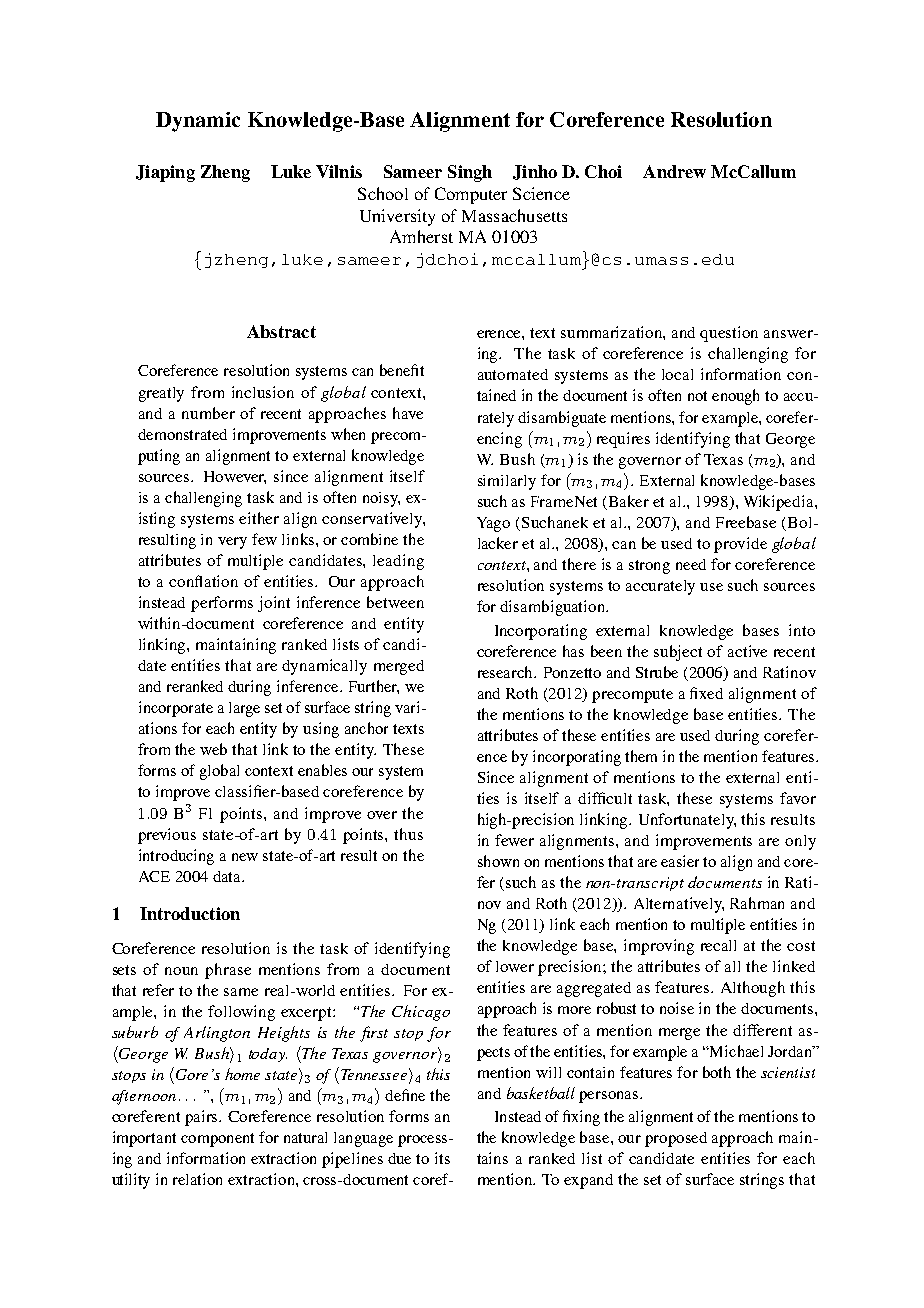 The height and width of the screenshot is (1308, 924). I want to click on enough, so click(735, 397).
